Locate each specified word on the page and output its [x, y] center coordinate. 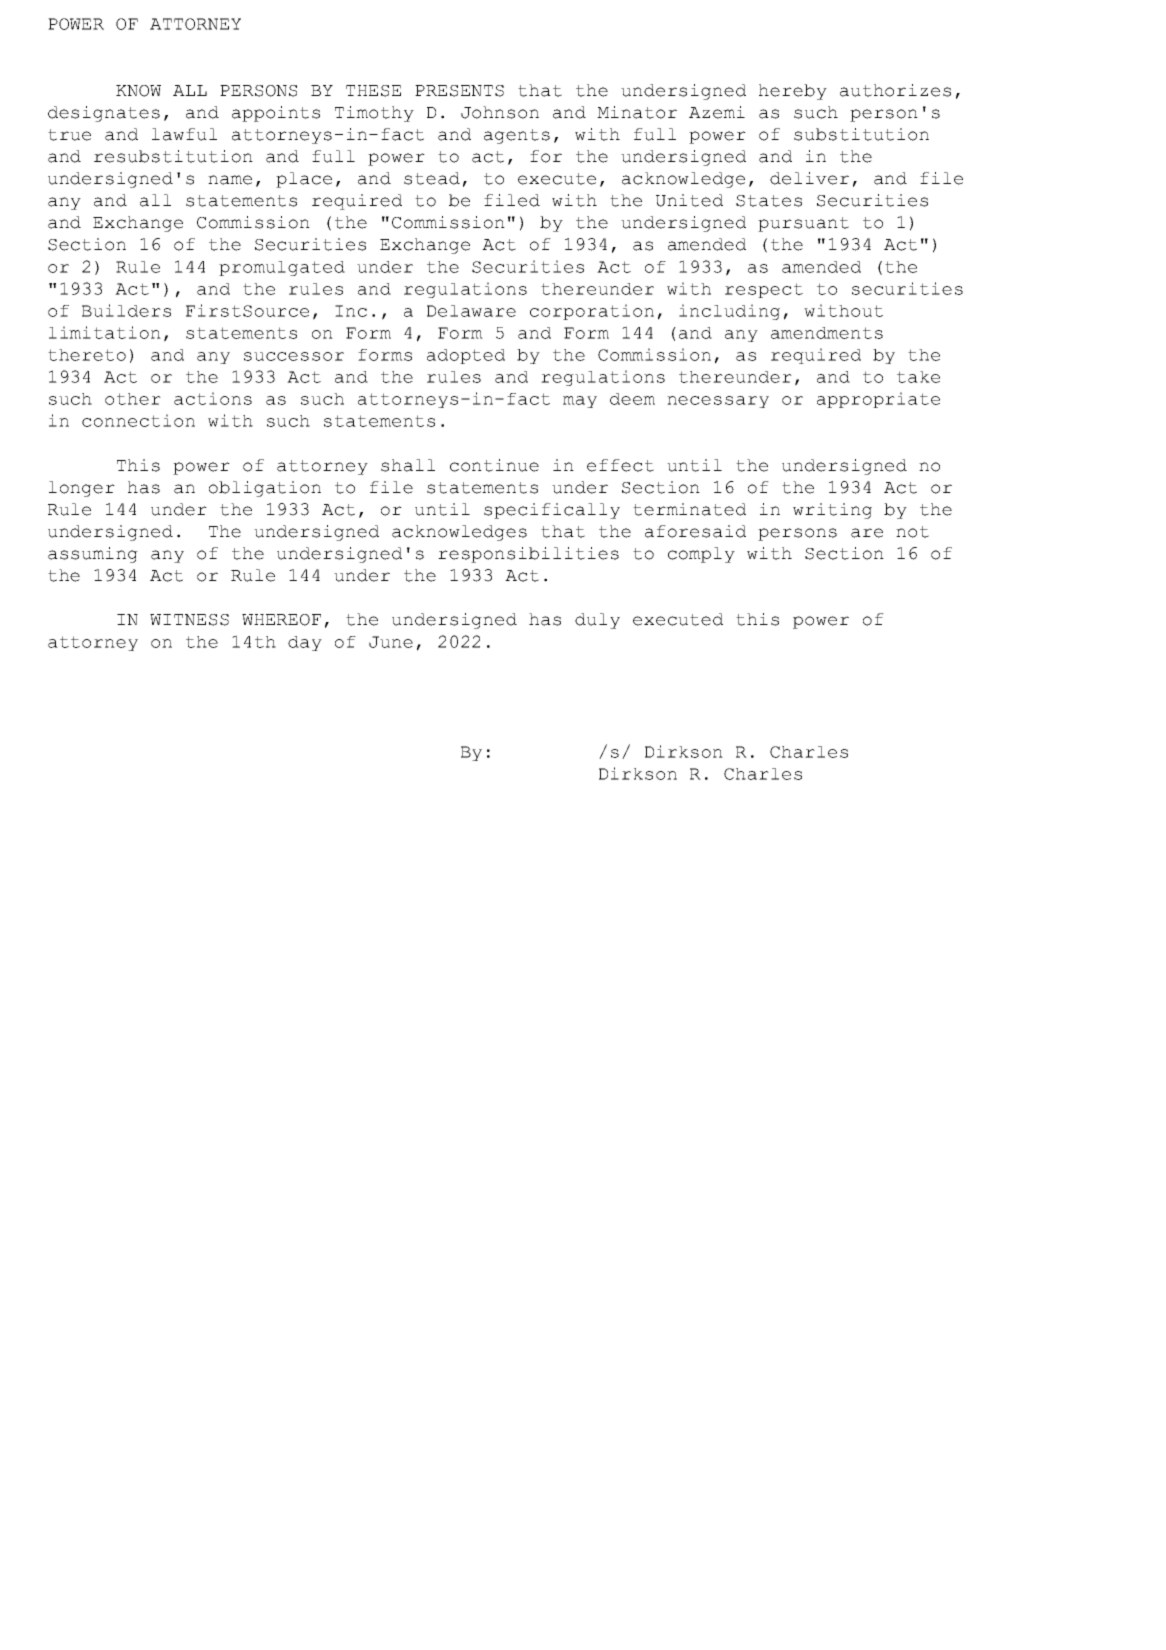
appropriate [878, 400]
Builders [126, 310]
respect [764, 290]
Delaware [471, 311]
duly [597, 621]
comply [701, 555]
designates [104, 114]
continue [494, 465]
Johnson [500, 112]
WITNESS [189, 620]
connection [138, 420]
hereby [793, 92]
